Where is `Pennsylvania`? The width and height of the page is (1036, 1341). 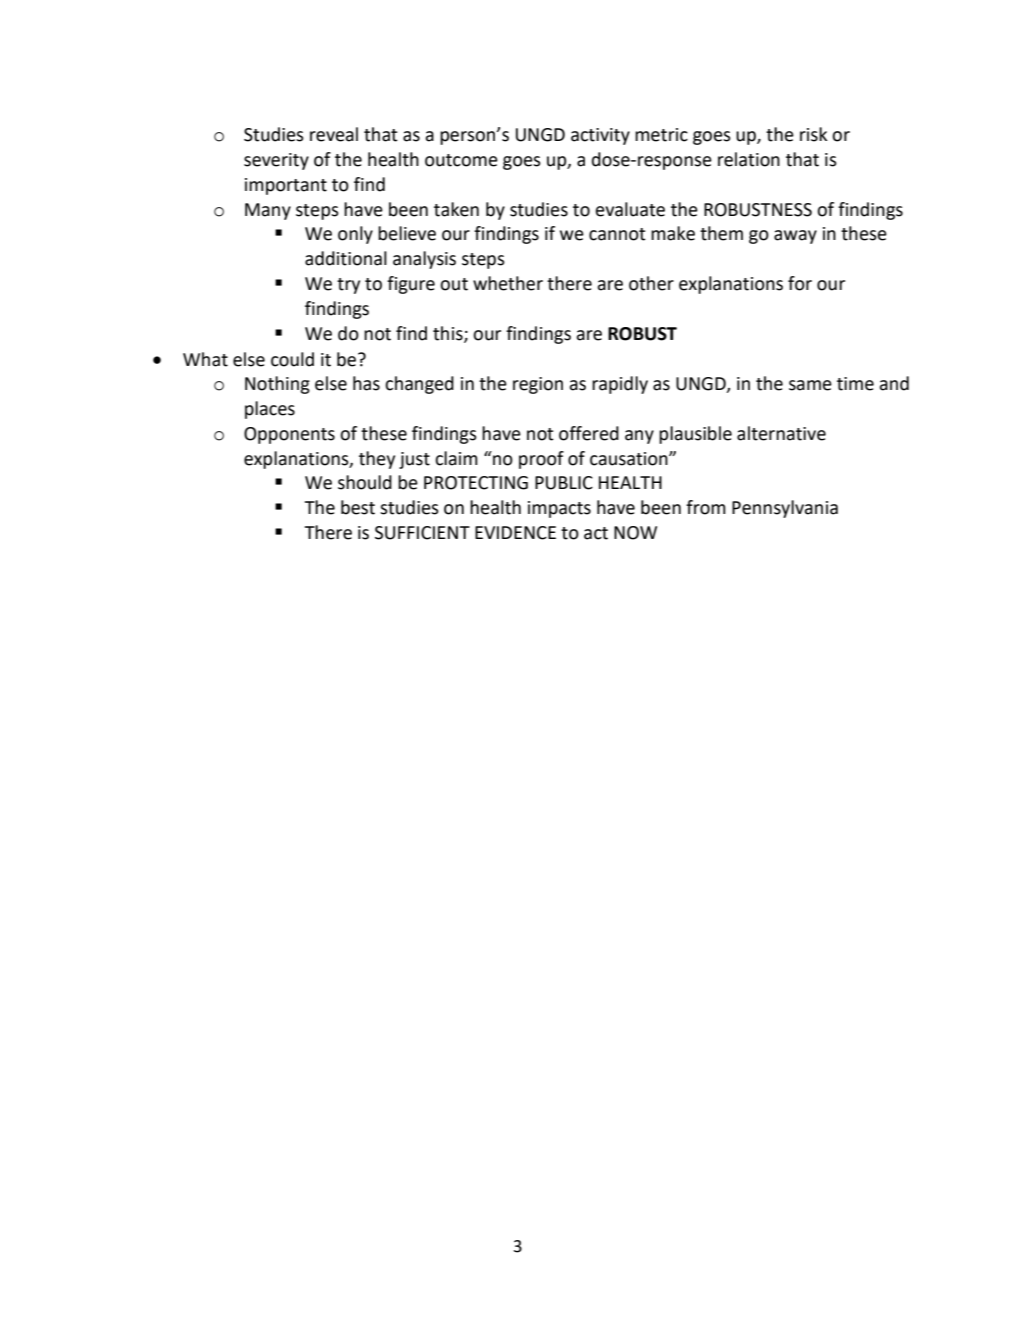 Pennsylvania is located at coordinates (785, 509).
